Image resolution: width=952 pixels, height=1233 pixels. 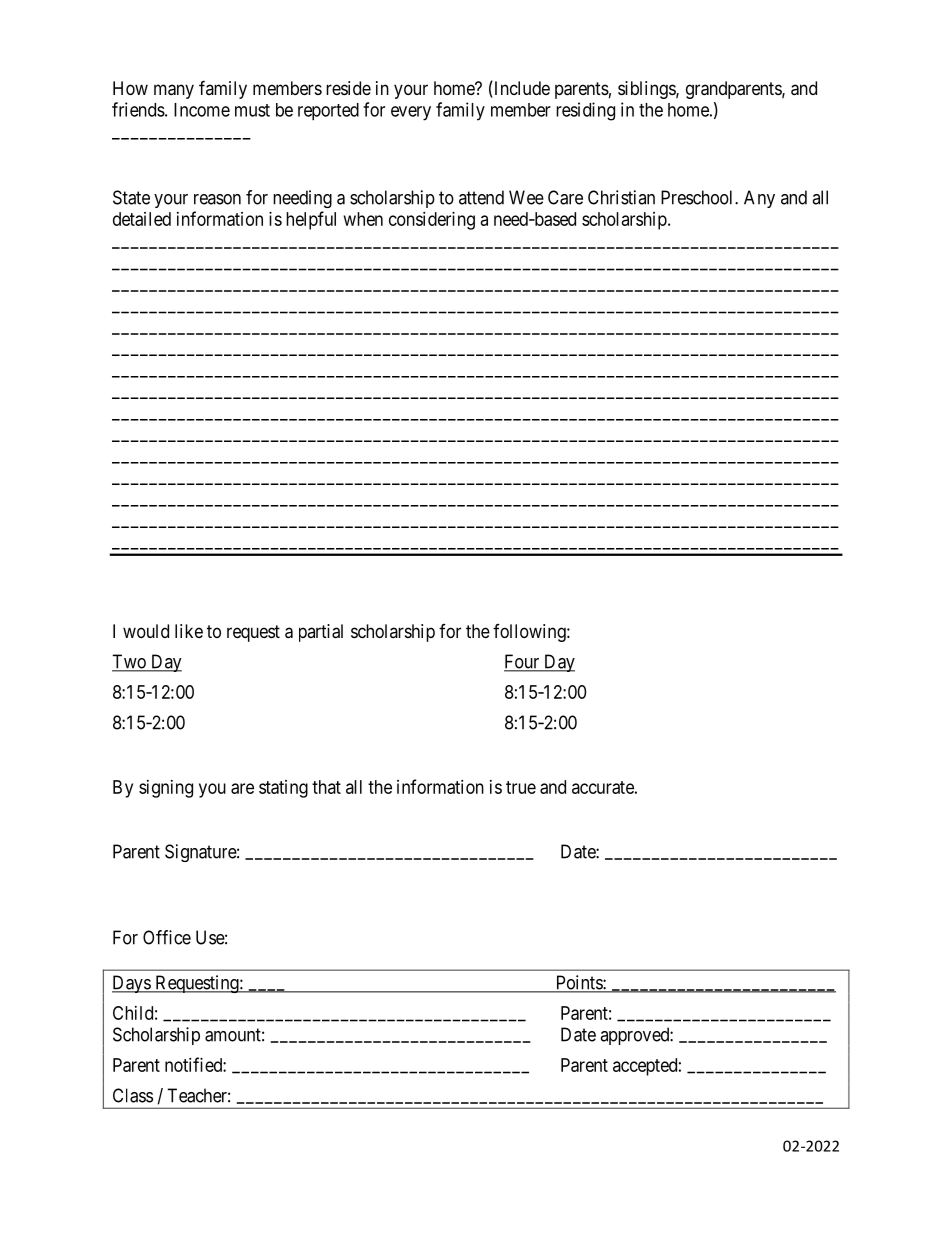 What do you see at coordinates (133, 1095) in the screenshot?
I see `Class` at bounding box center [133, 1095].
